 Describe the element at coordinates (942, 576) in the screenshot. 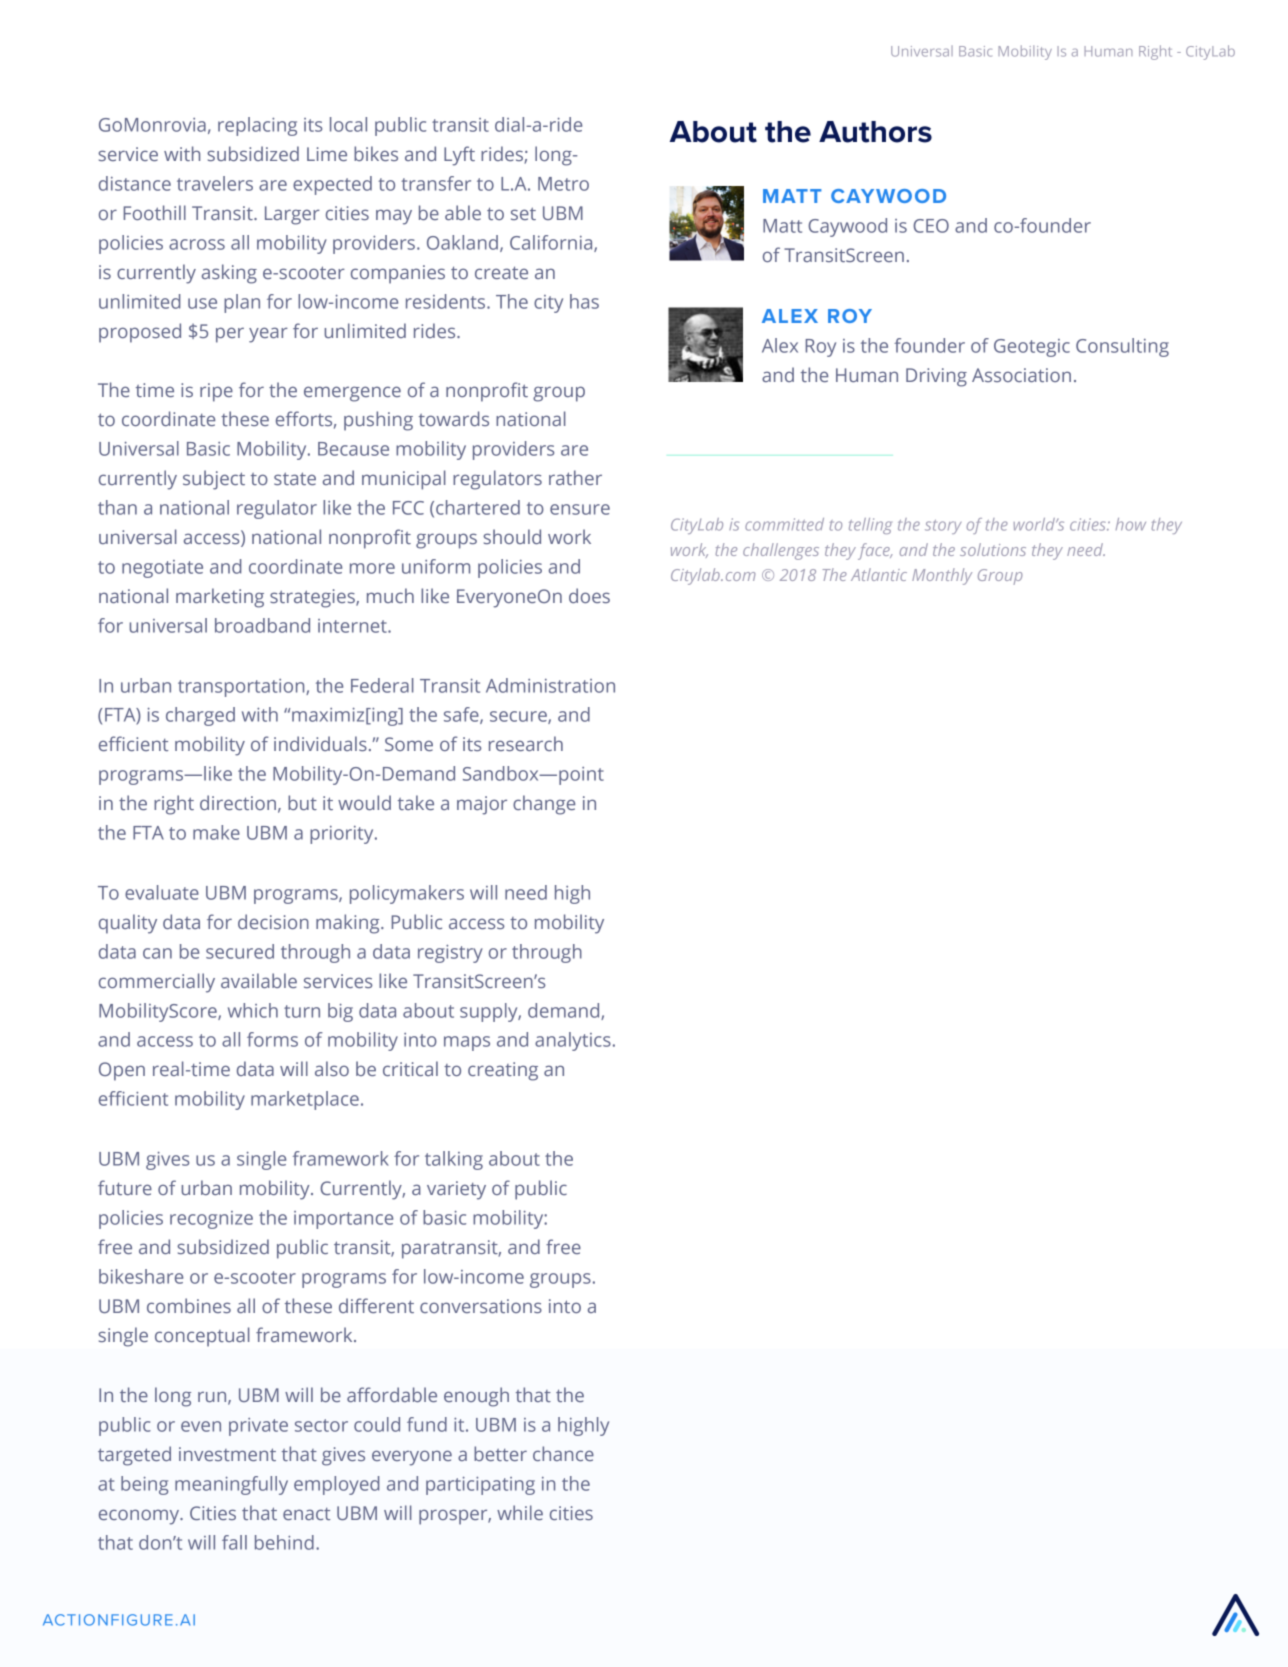

I see `Monthly` at that location.
